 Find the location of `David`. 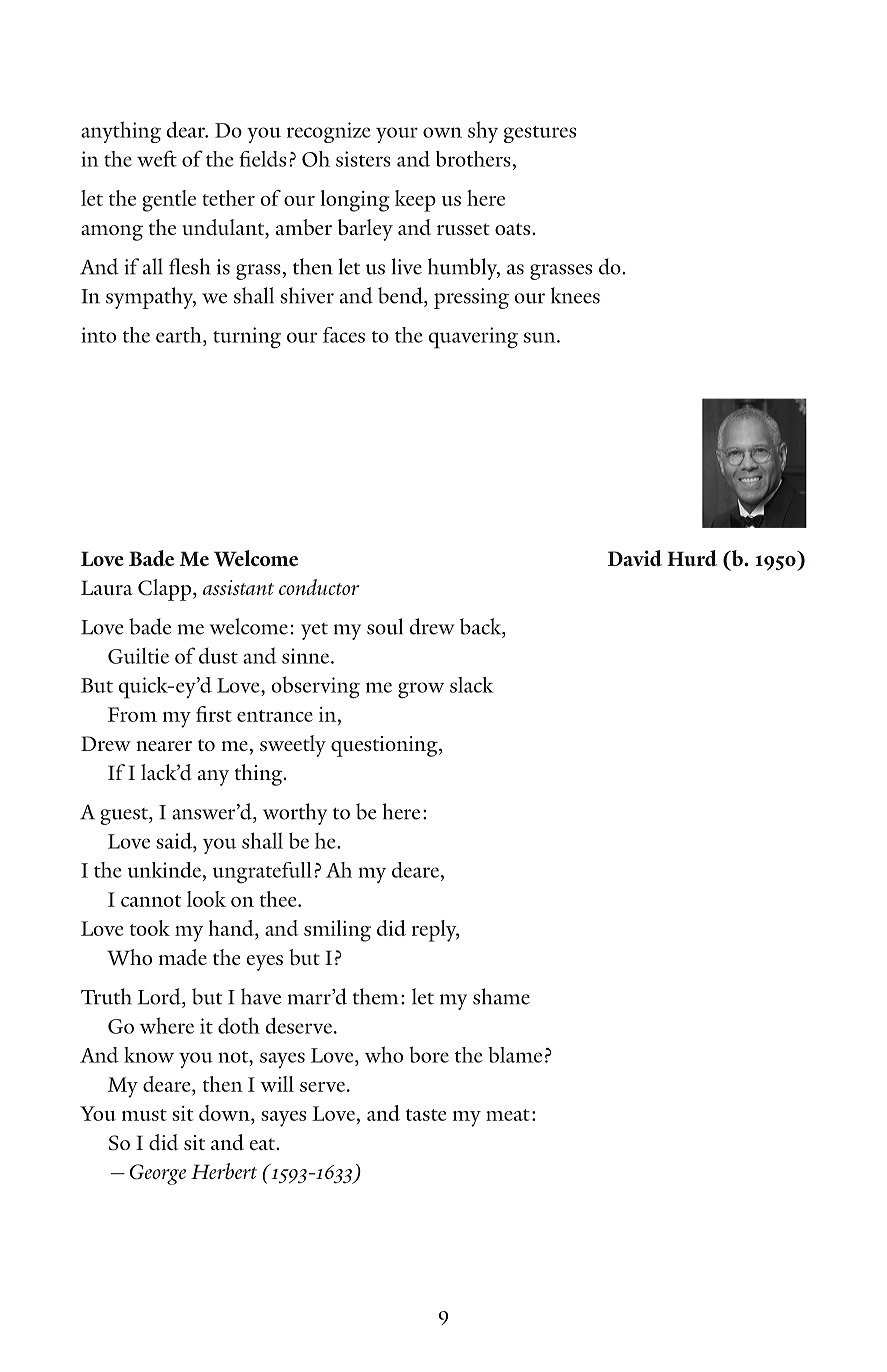

David is located at coordinates (635, 558).
